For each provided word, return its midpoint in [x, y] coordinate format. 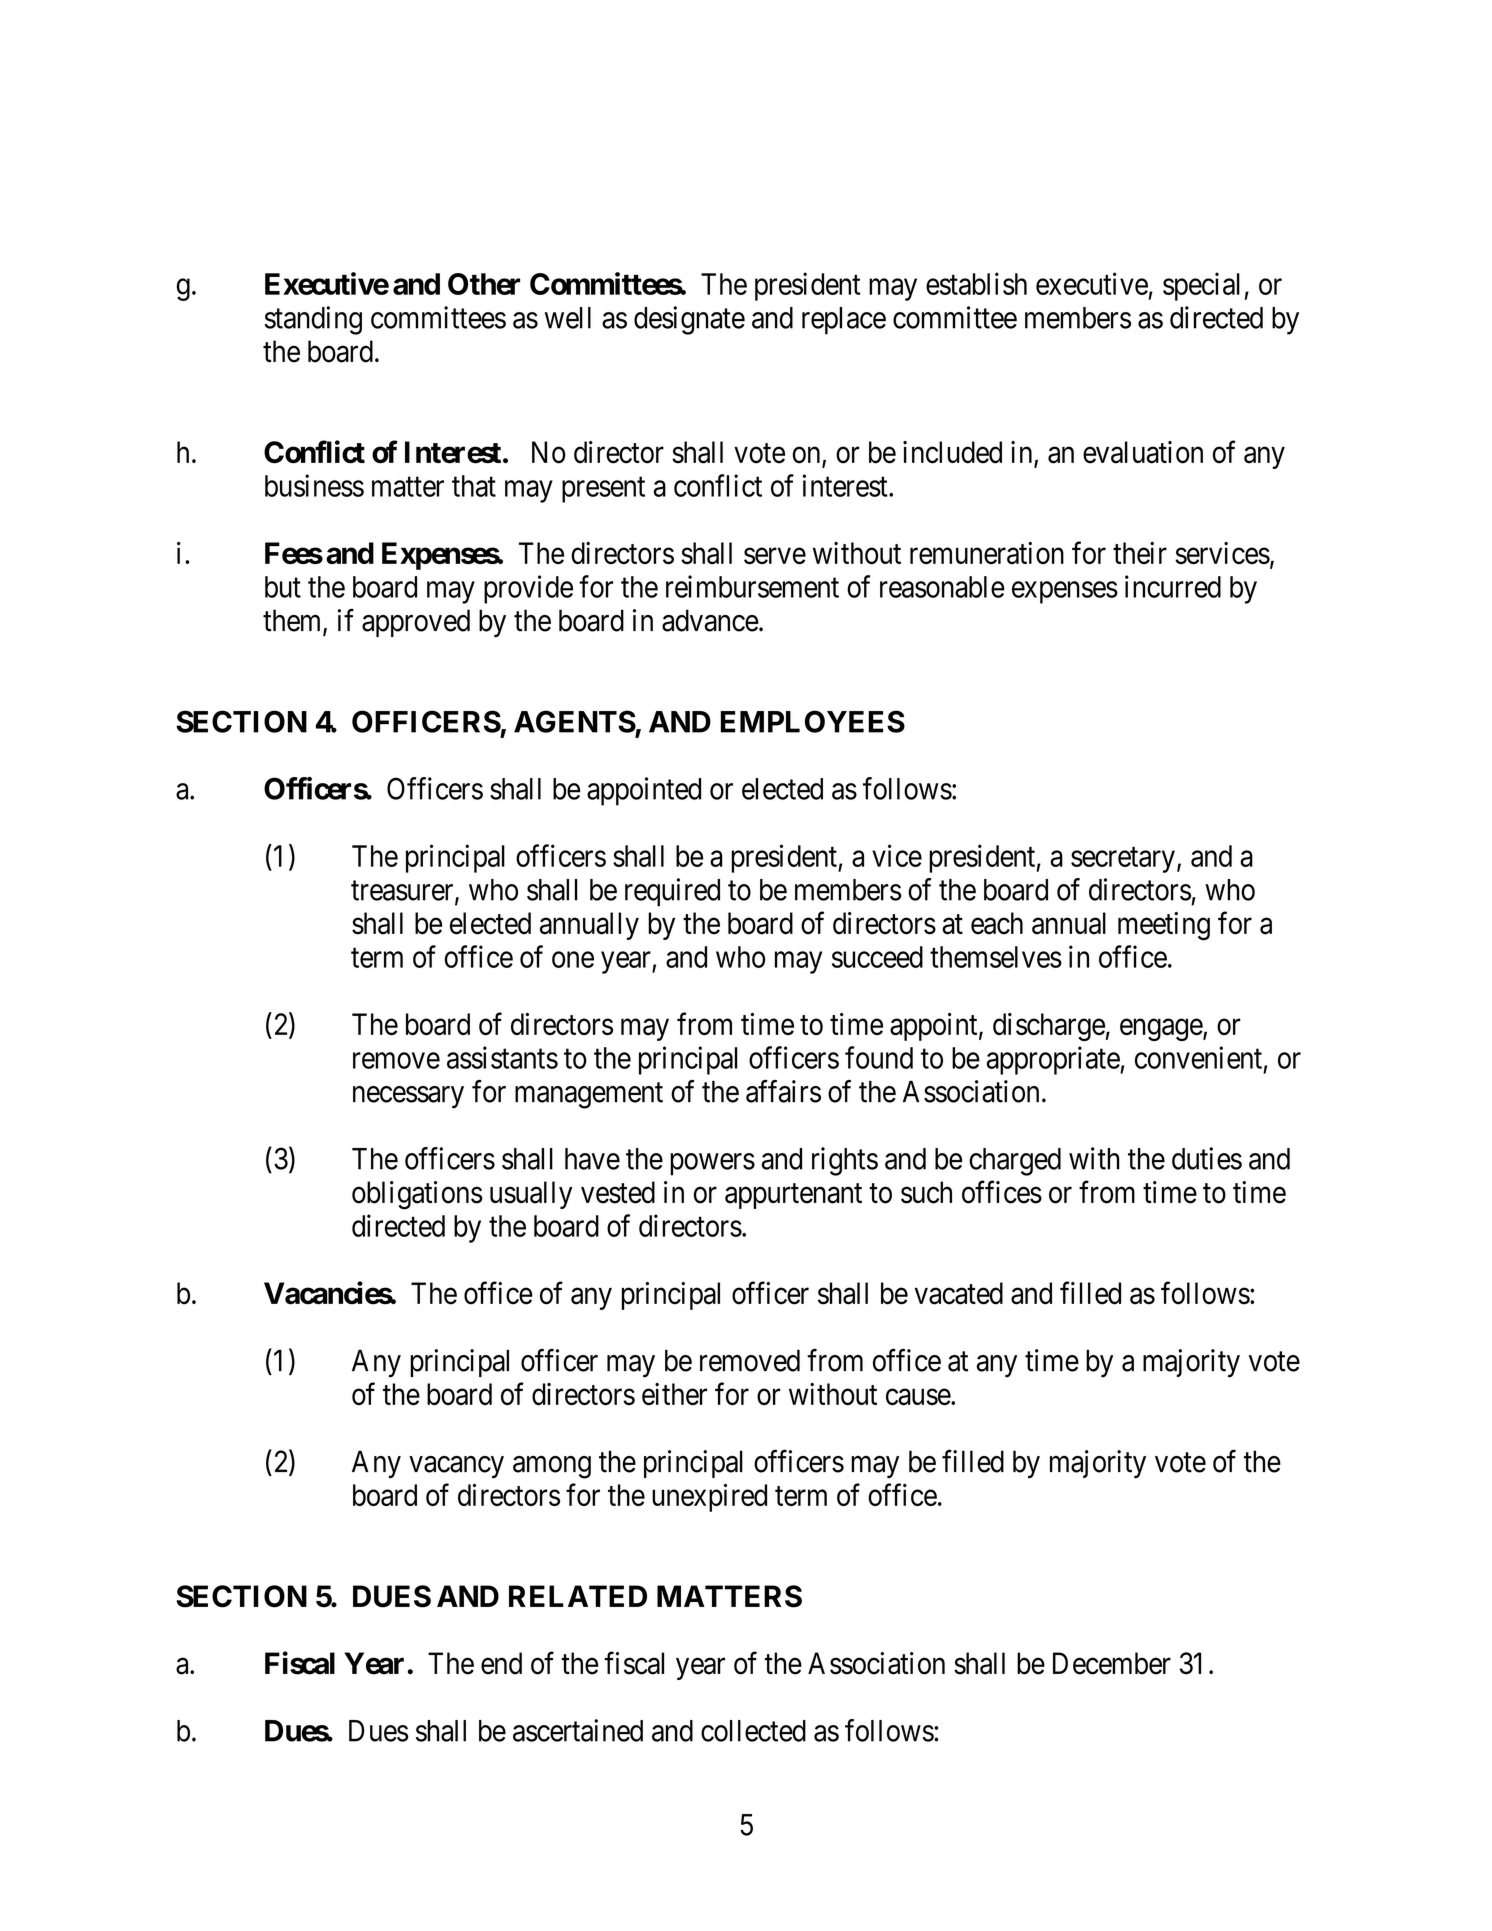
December [1112, 1663]
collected [753, 1731]
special [1201, 286]
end [501, 1663]
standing [313, 320]
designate [689, 320]
